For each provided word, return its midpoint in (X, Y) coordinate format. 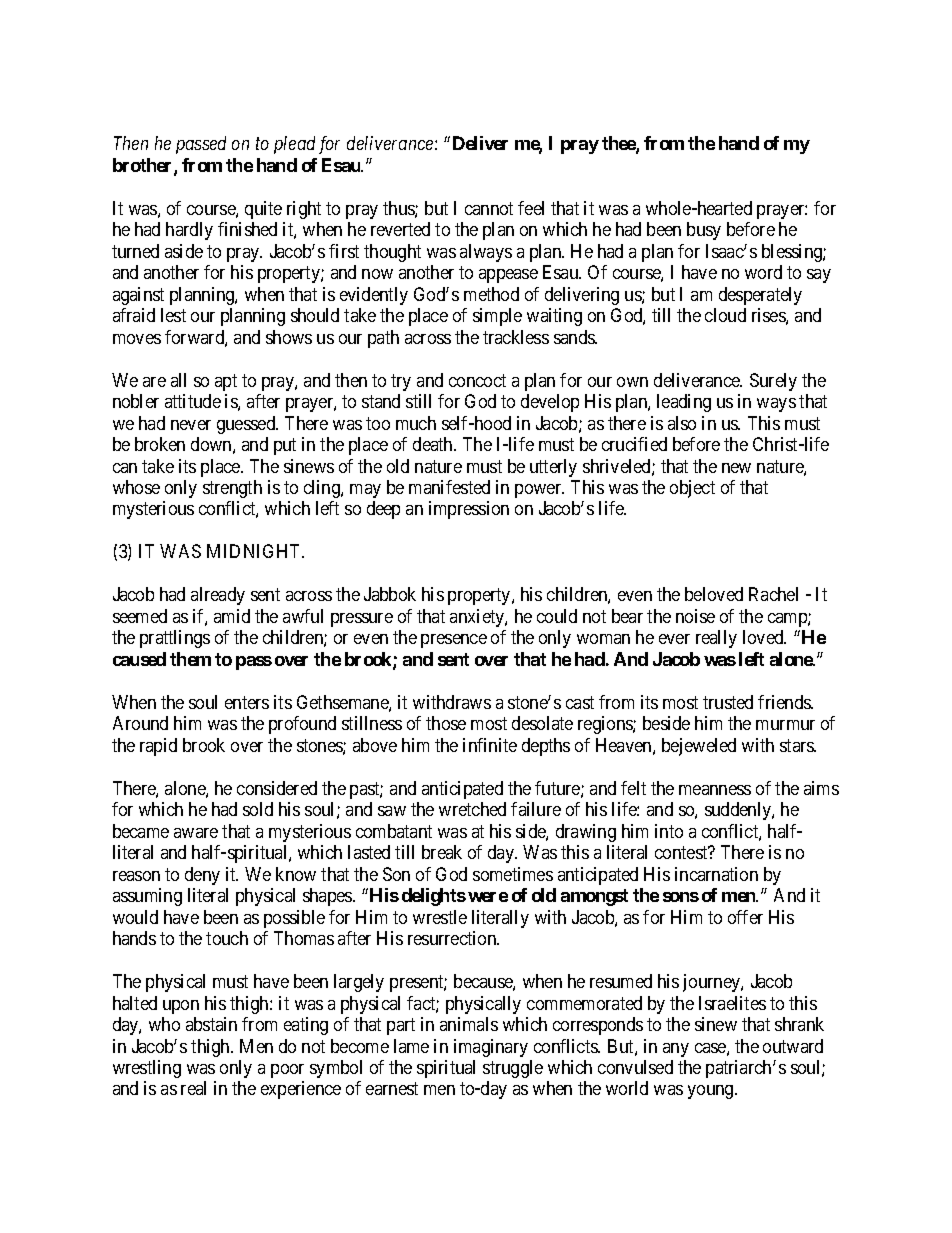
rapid (158, 747)
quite (263, 210)
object (692, 489)
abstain (211, 1024)
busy (704, 231)
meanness (715, 790)
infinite (490, 745)
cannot (489, 208)
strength (232, 489)
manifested (449, 487)
